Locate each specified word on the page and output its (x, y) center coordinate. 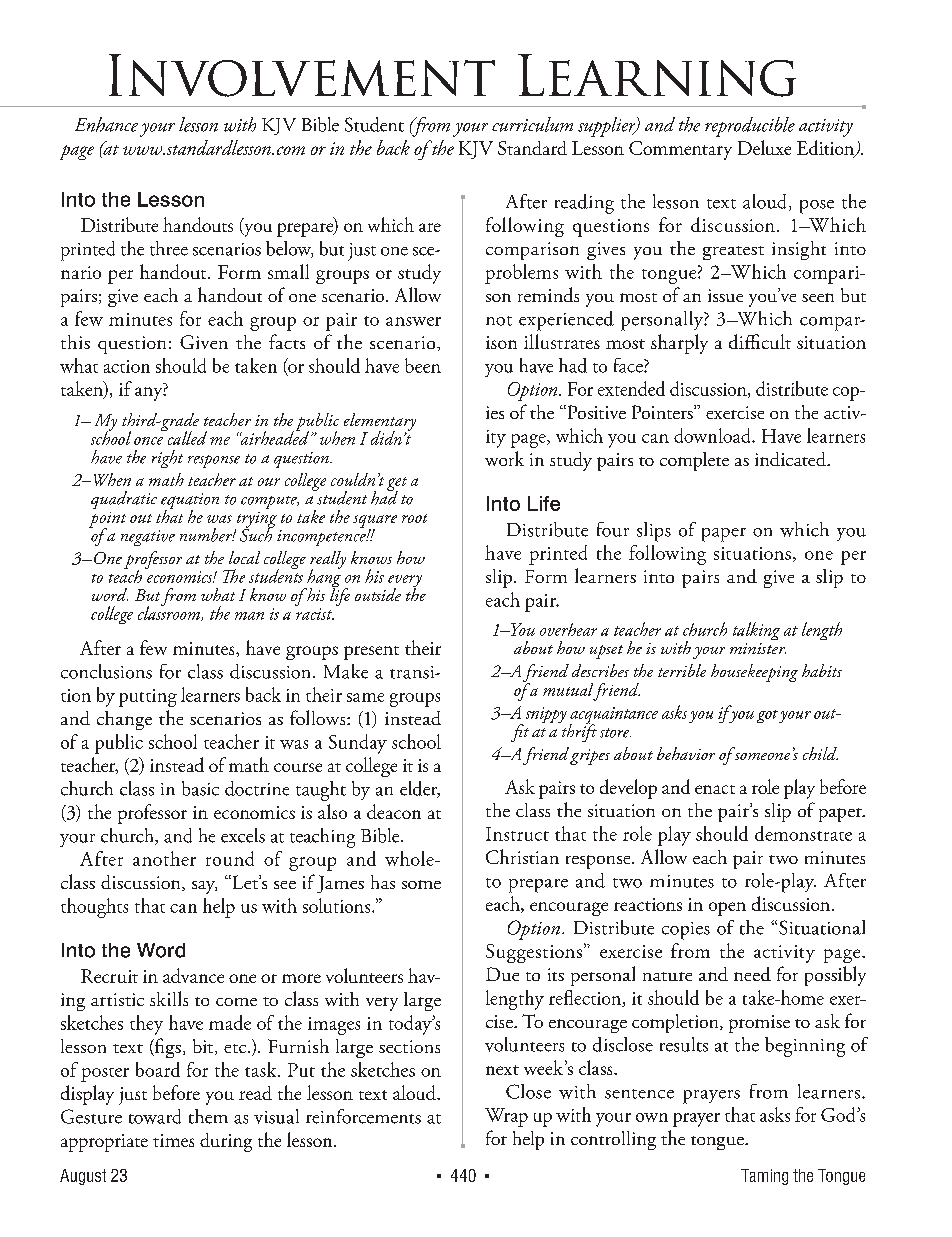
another (164, 858)
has (383, 882)
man (249, 616)
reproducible (750, 127)
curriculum (532, 124)
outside (378, 594)
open (727, 909)
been (423, 365)
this (75, 342)
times (173, 1140)
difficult (760, 341)
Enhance (106, 124)
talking (756, 631)
